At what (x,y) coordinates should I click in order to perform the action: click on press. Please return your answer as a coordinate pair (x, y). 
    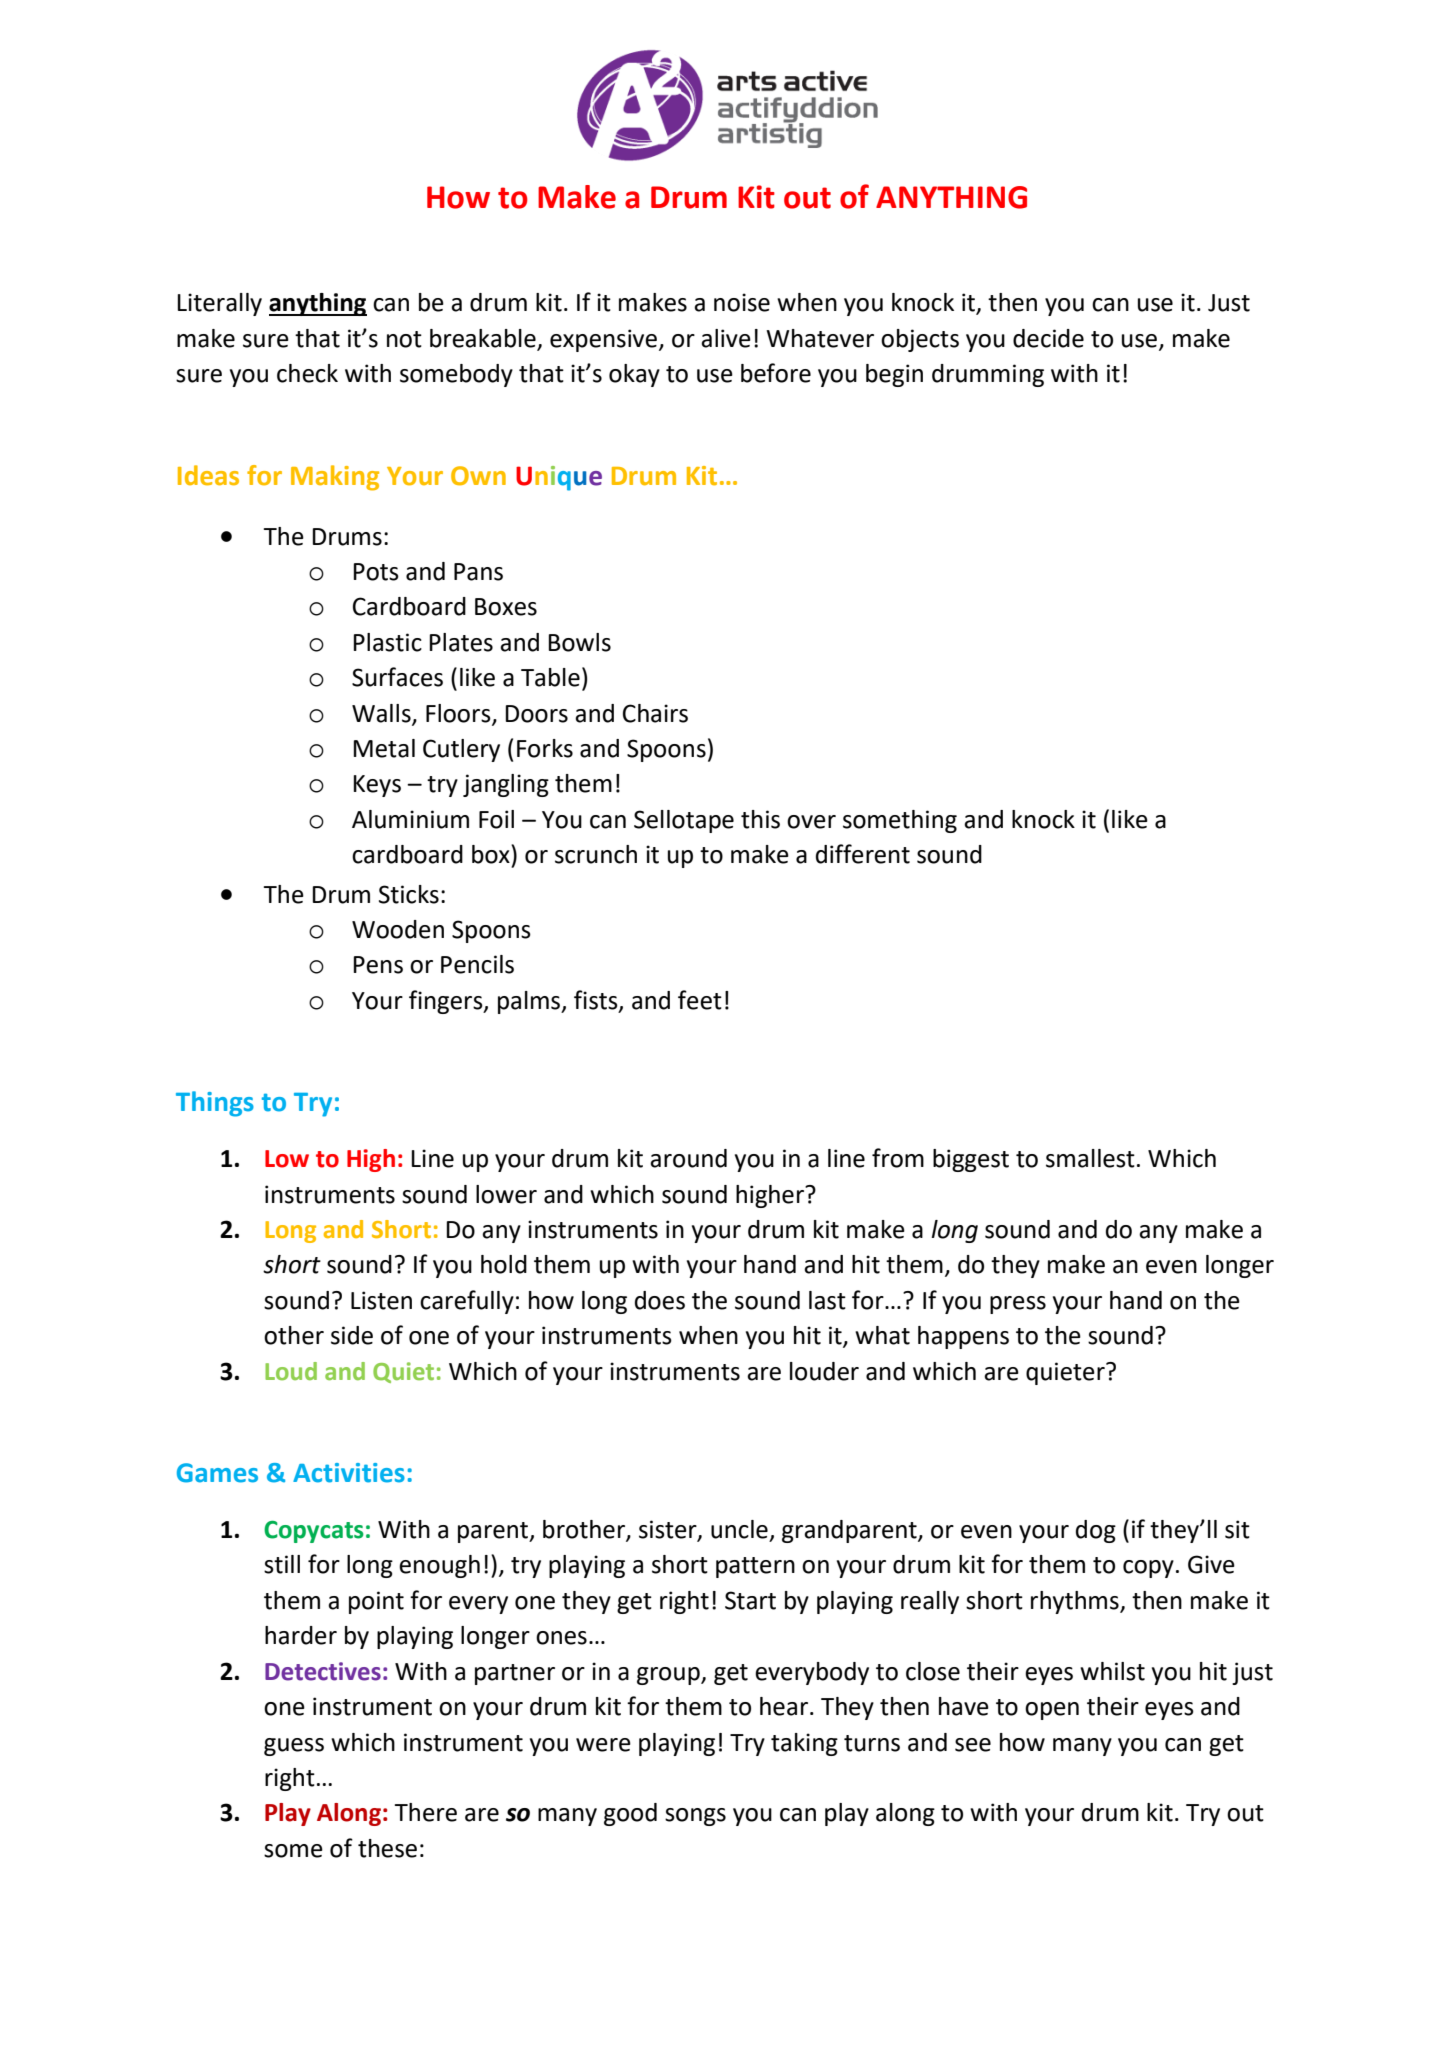
    Looking at the image, I should click on (1018, 1305).
